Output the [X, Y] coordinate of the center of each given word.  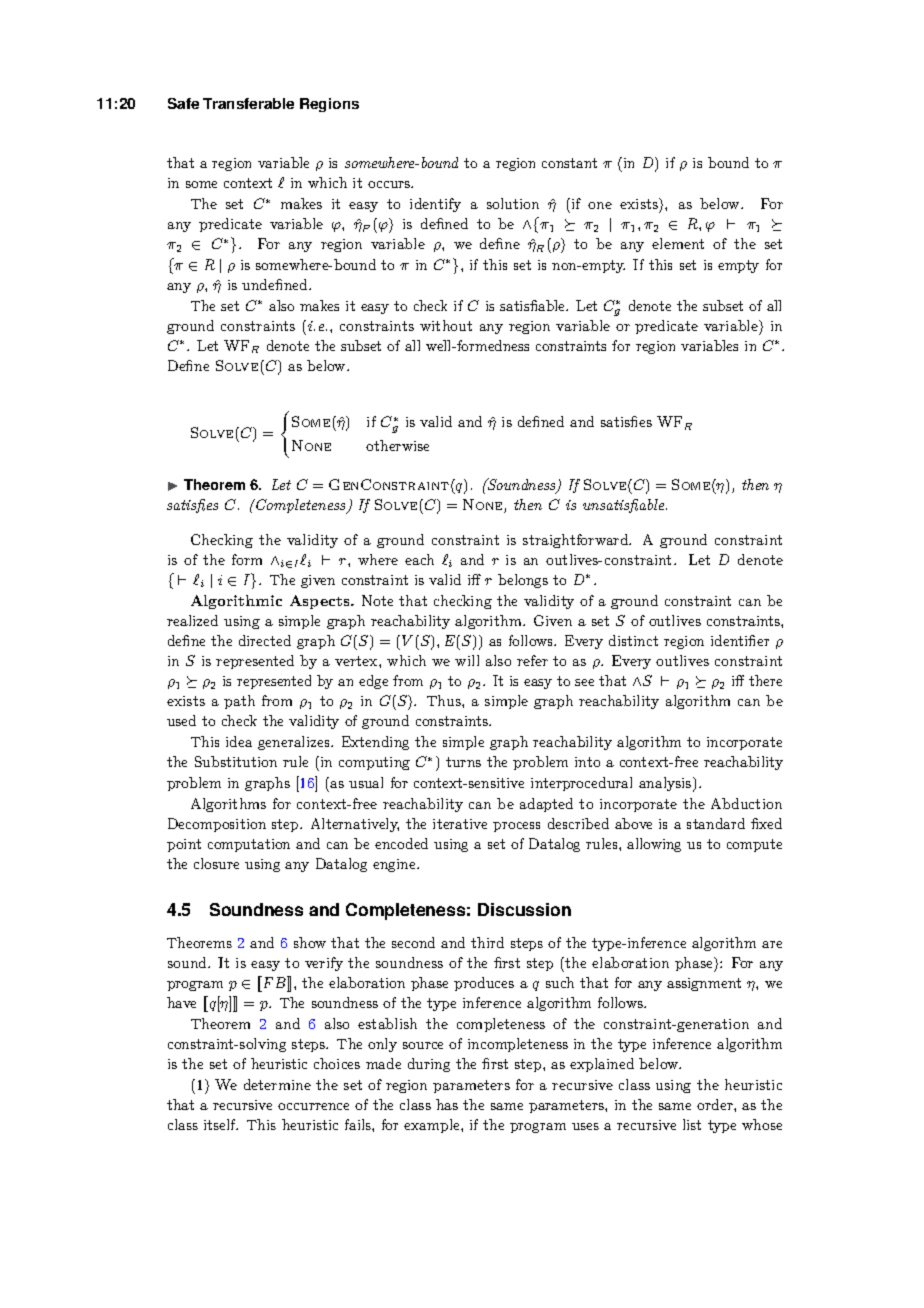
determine [277, 1084]
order [716, 1104]
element [678, 243]
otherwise [397, 445]
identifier [740, 640]
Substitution [236, 761]
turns [463, 762]
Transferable [248, 103]
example [433, 1126]
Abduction [746, 803]
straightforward [576, 541]
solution [513, 203]
